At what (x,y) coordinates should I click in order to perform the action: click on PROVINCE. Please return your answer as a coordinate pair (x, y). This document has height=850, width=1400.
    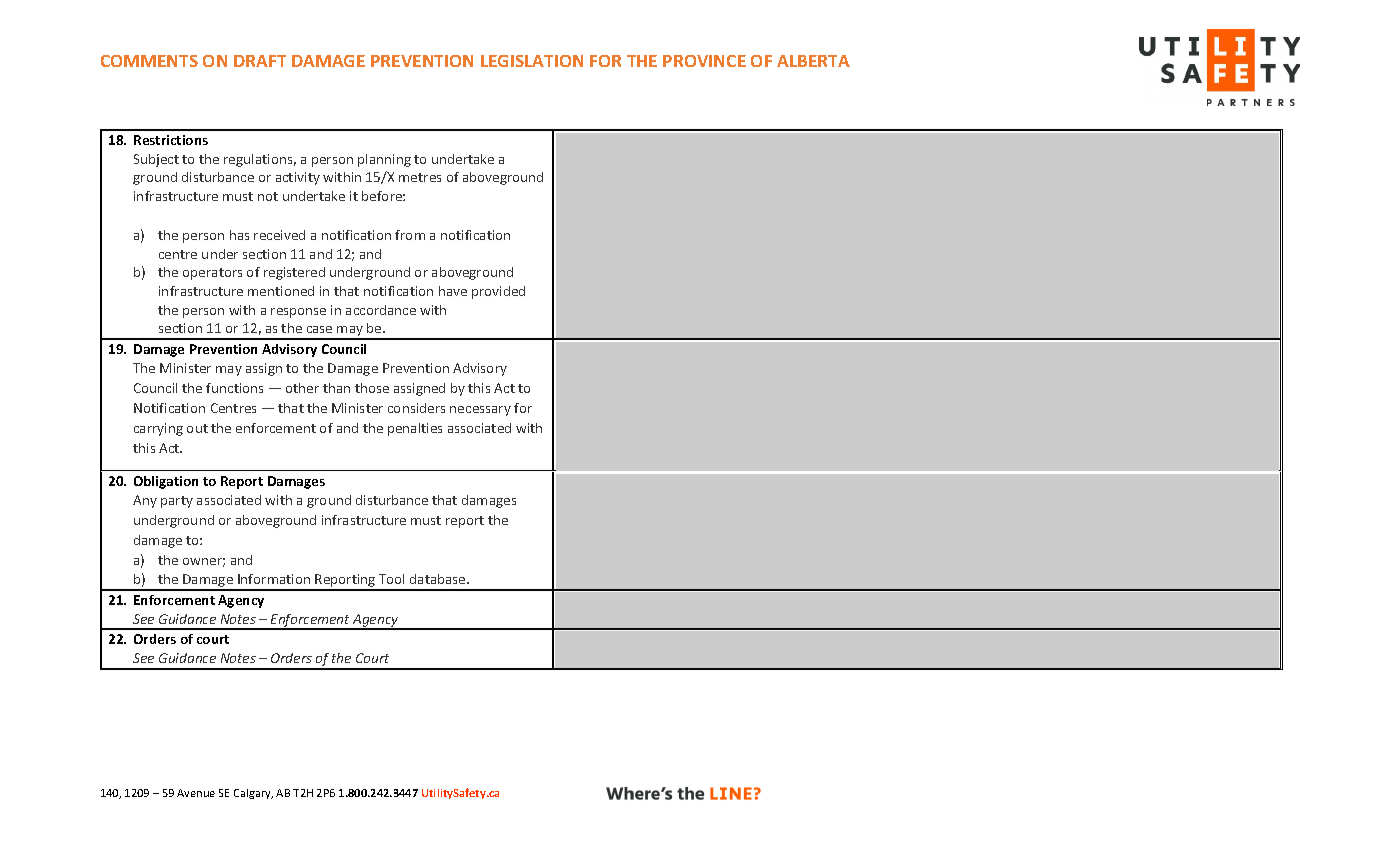
    Looking at the image, I should click on (704, 61).
